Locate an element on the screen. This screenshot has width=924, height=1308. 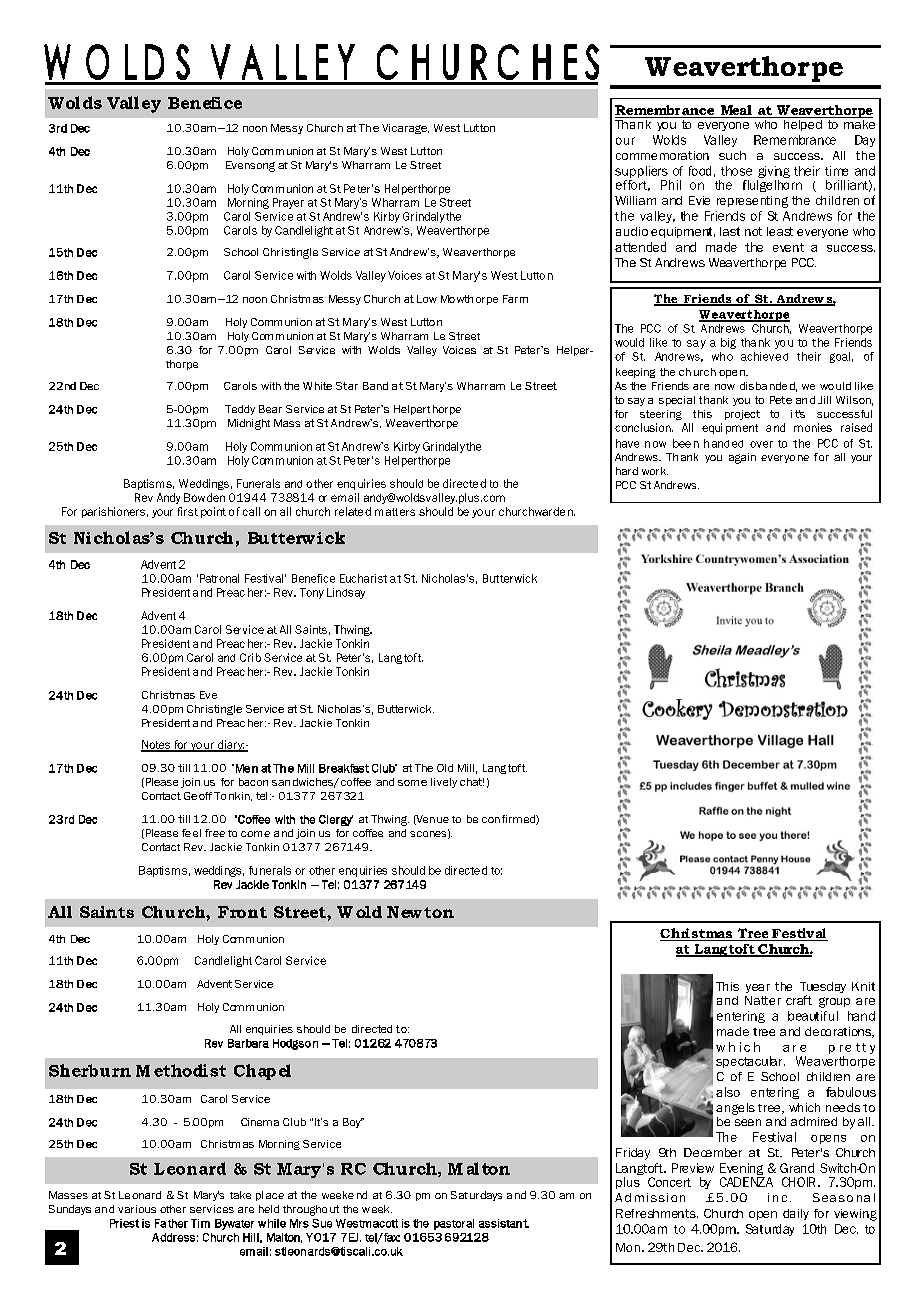
Lindsay is located at coordinates (346, 593).
